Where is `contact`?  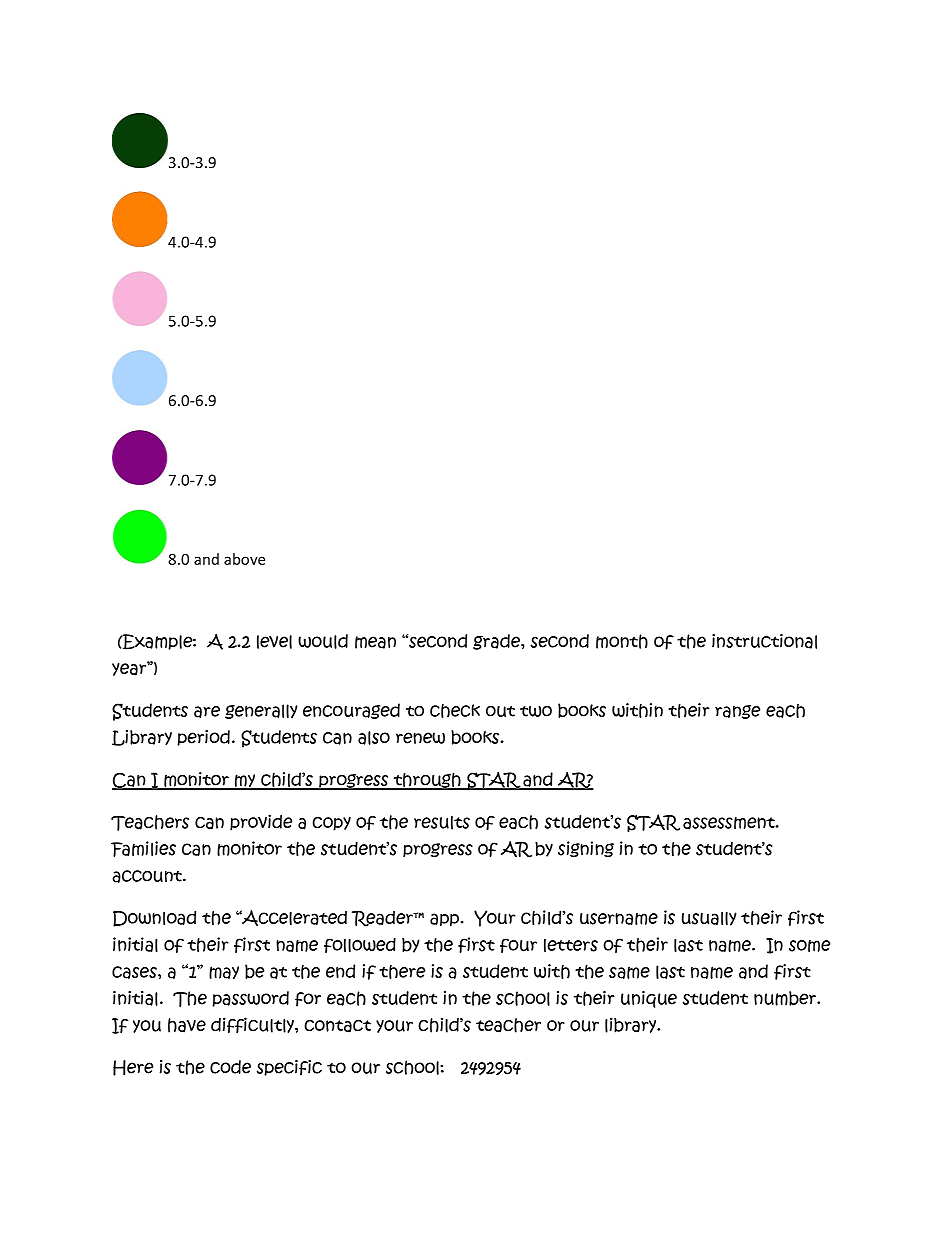
contact is located at coordinates (337, 1026).
